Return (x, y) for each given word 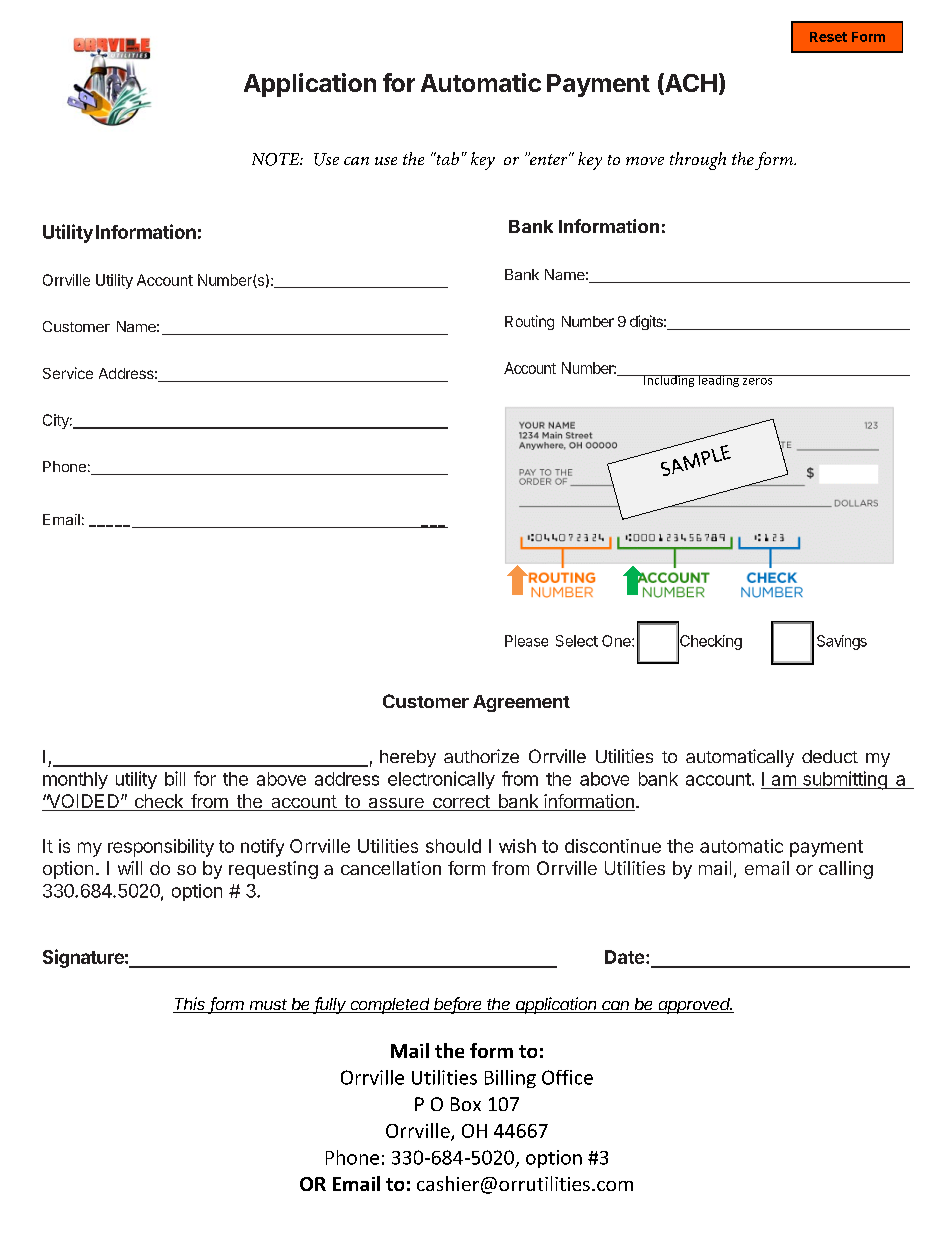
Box (466, 1104)
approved (694, 1006)
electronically (441, 780)
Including (669, 381)
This (190, 1005)
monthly (75, 780)
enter (549, 158)
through (698, 161)
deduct (830, 756)
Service (68, 373)
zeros (758, 380)
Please (526, 641)
